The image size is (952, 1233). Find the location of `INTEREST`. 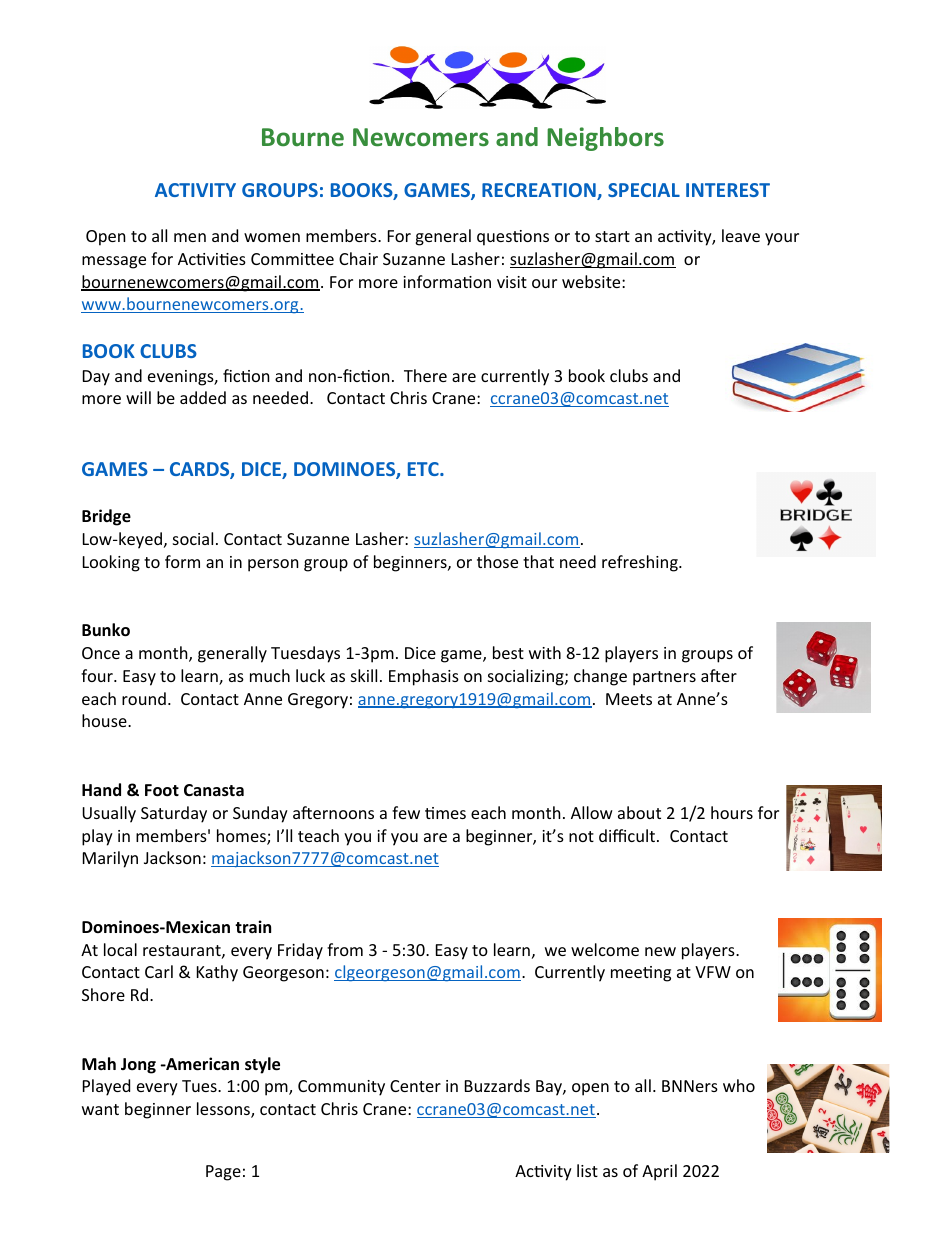

INTEREST is located at coordinates (728, 190).
